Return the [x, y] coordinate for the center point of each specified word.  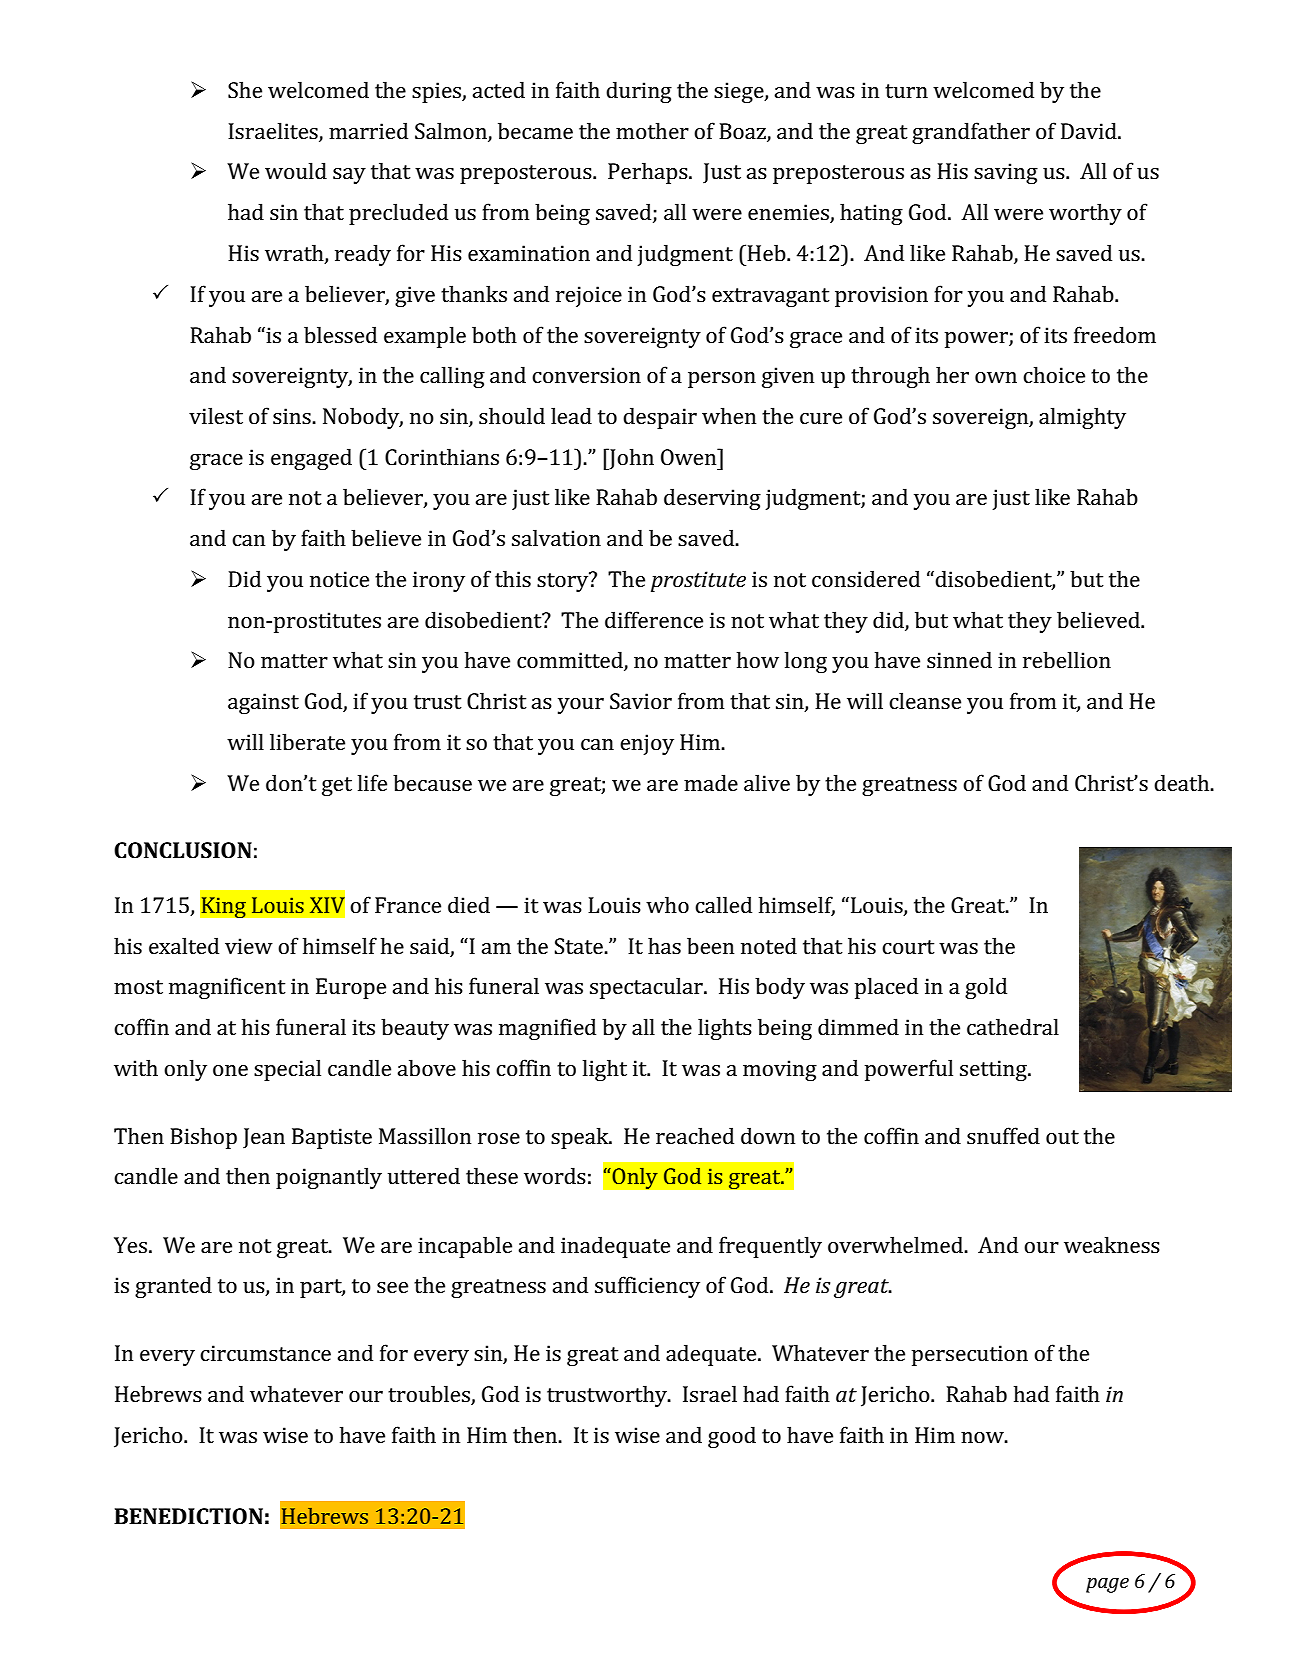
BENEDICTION [188, 1516]
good [732, 1437]
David [1090, 130]
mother [652, 130]
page [1107, 1585]
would [296, 170]
